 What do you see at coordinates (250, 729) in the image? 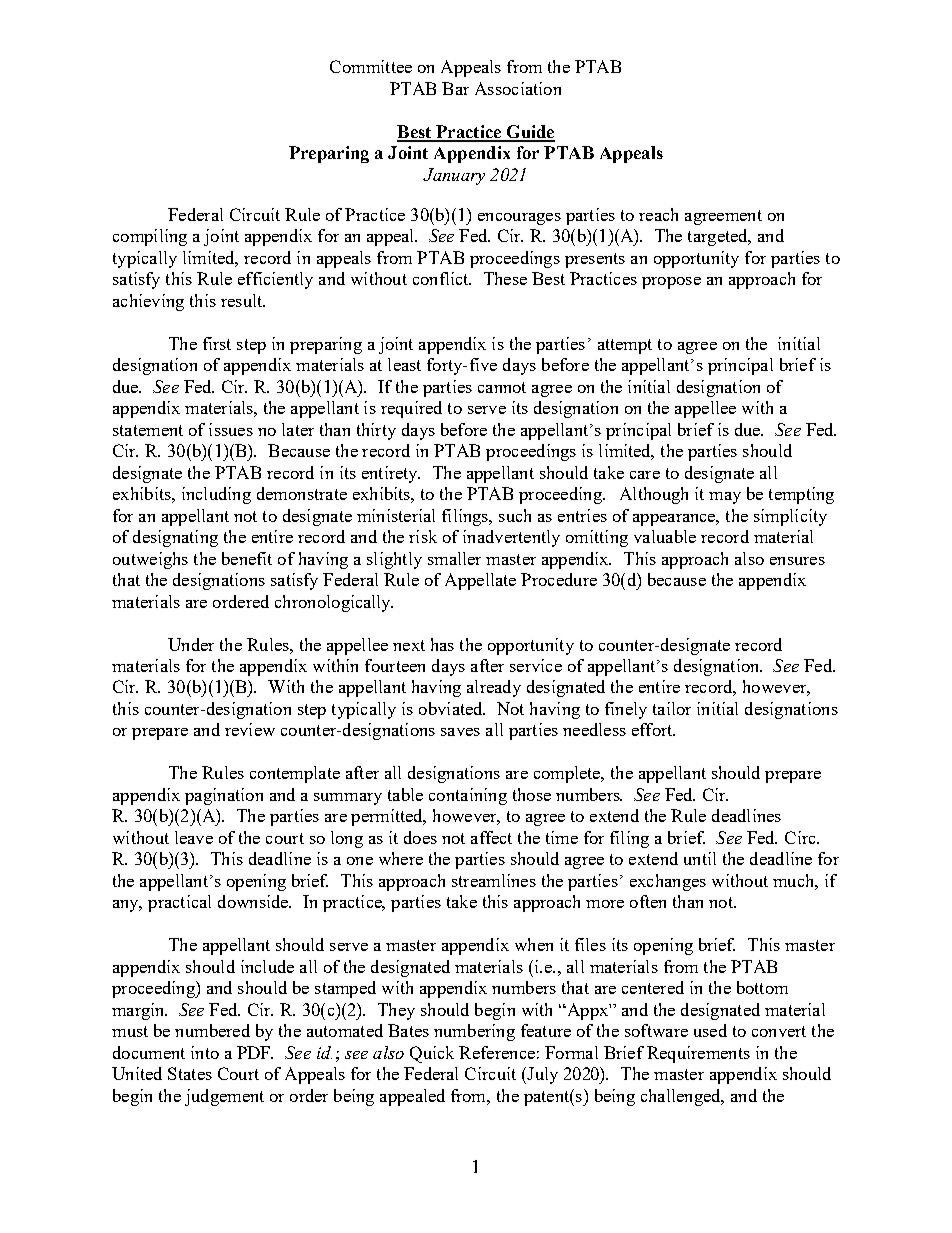
I see `review` at bounding box center [250, 729].
